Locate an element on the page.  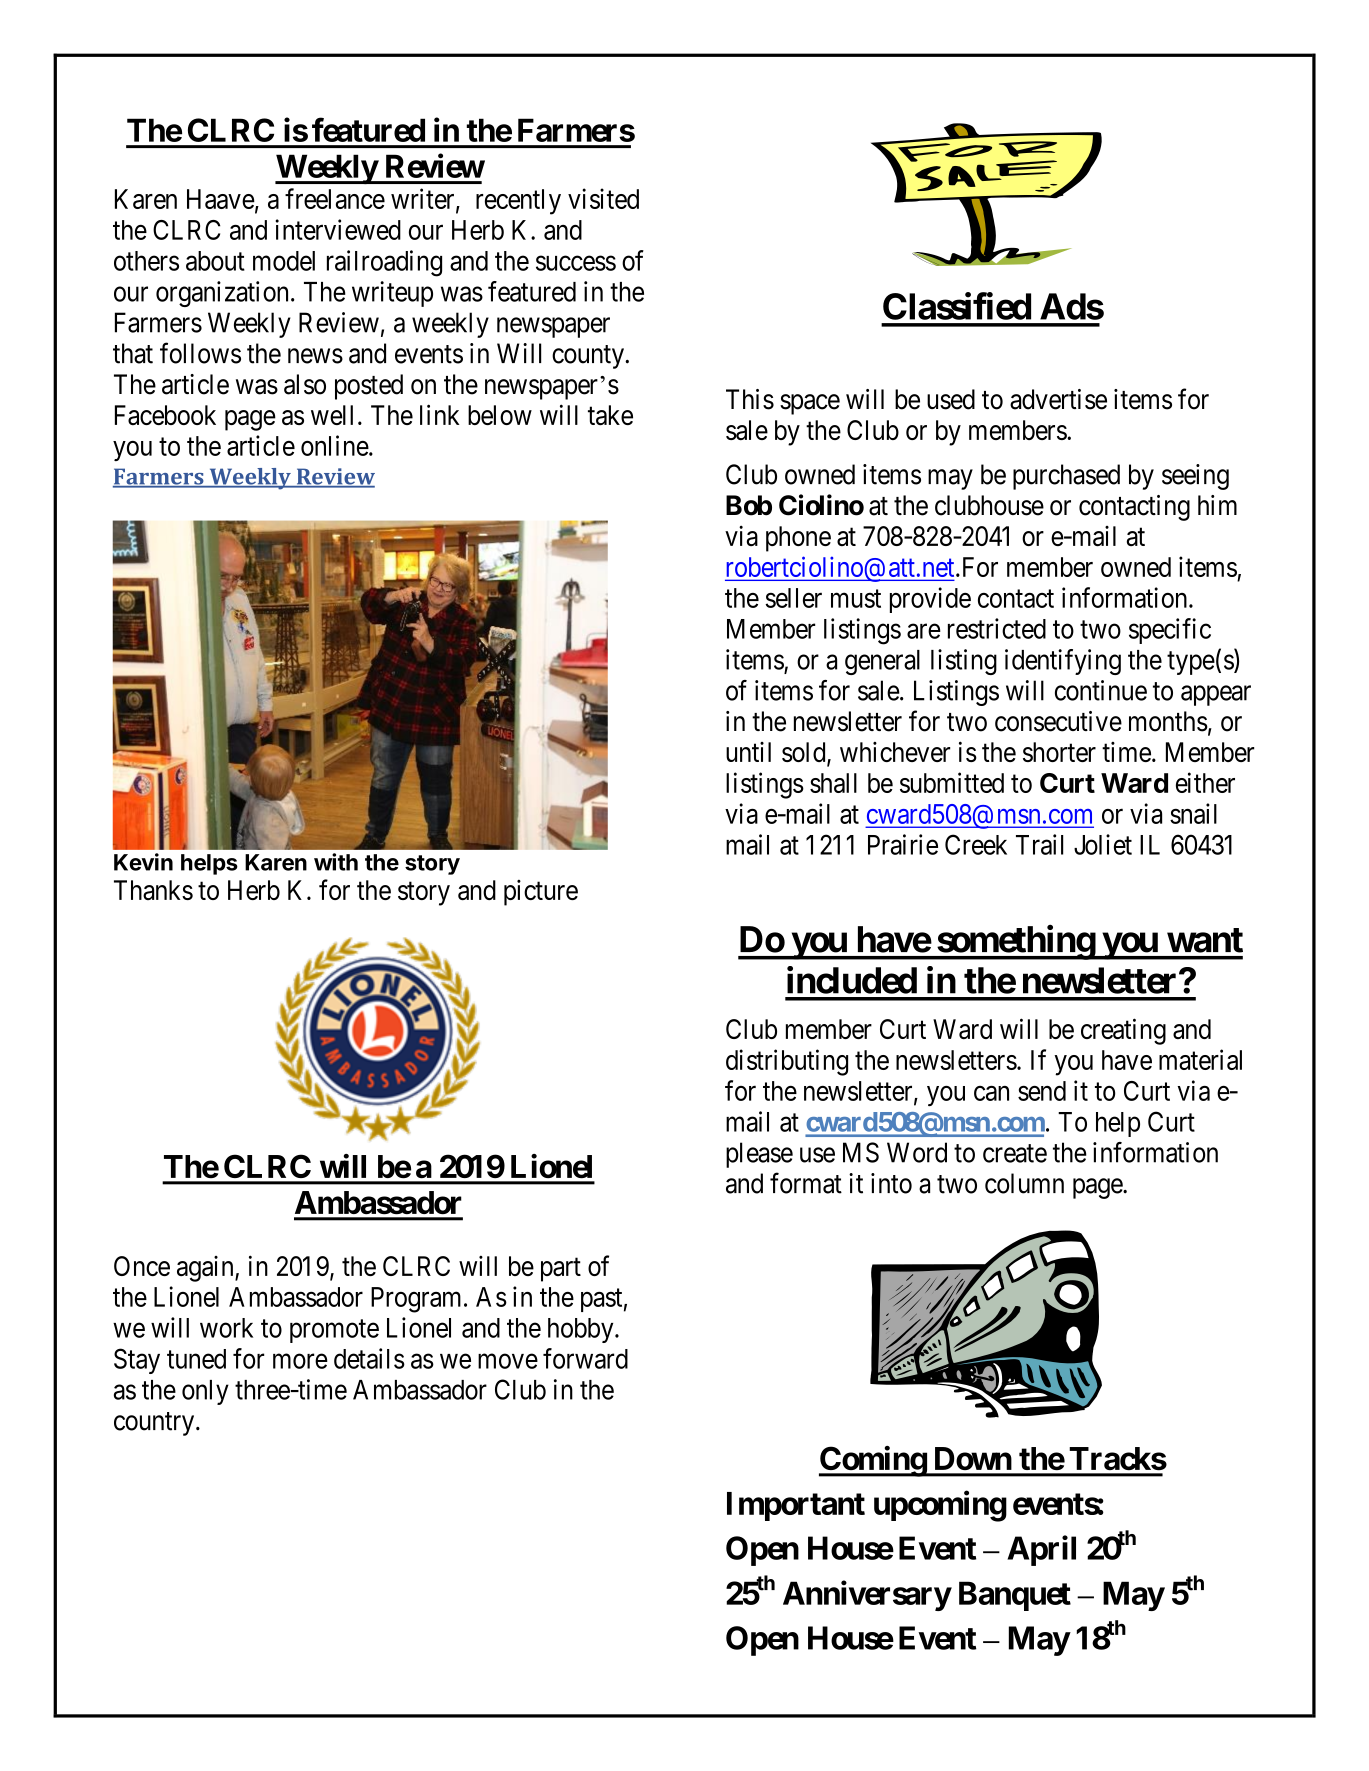
please is located at coordinates (759, 1155).
